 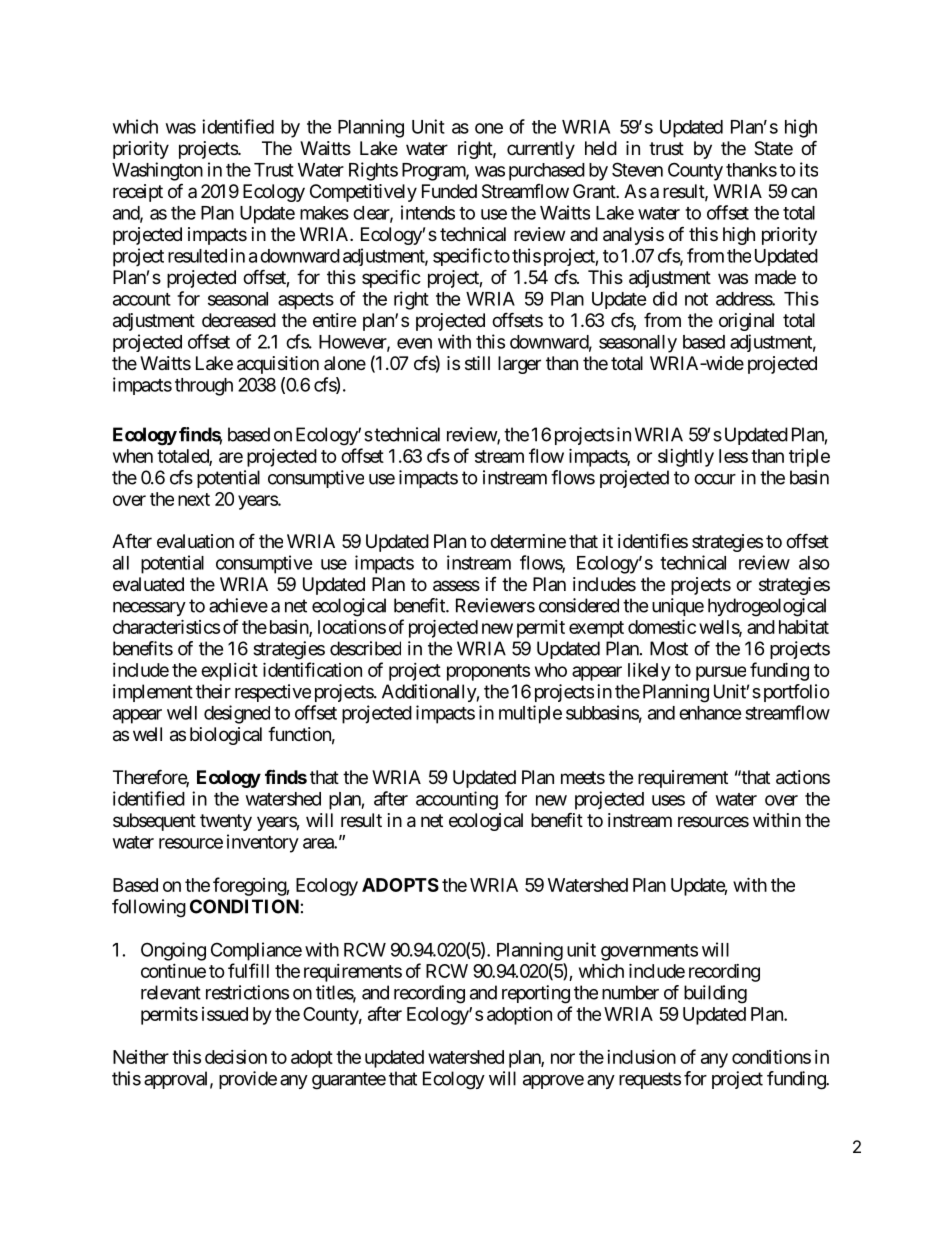 I want to click on biological, so click(x=226, y=736).
